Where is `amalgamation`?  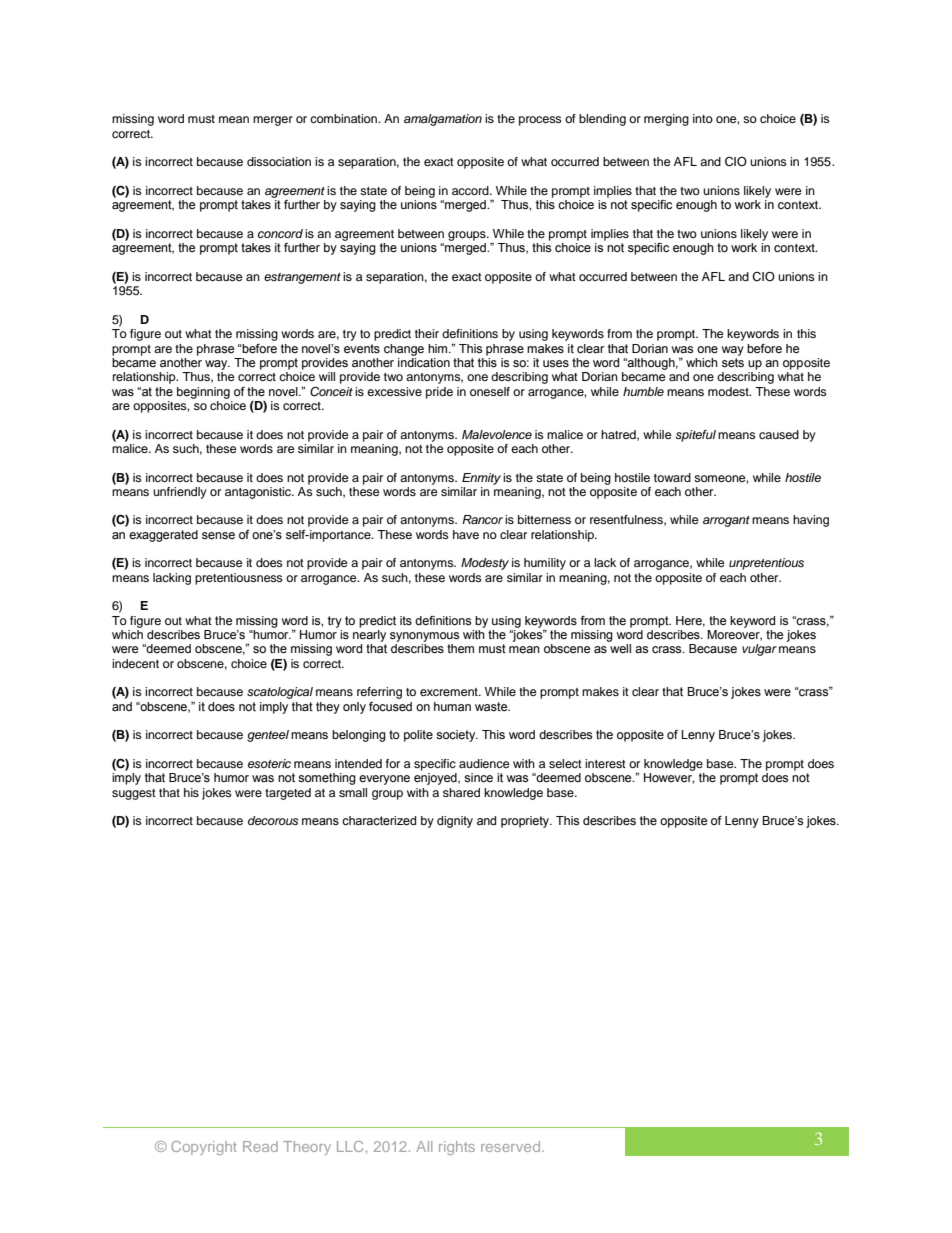
amalgamation is located at coordinates (443, 120).
